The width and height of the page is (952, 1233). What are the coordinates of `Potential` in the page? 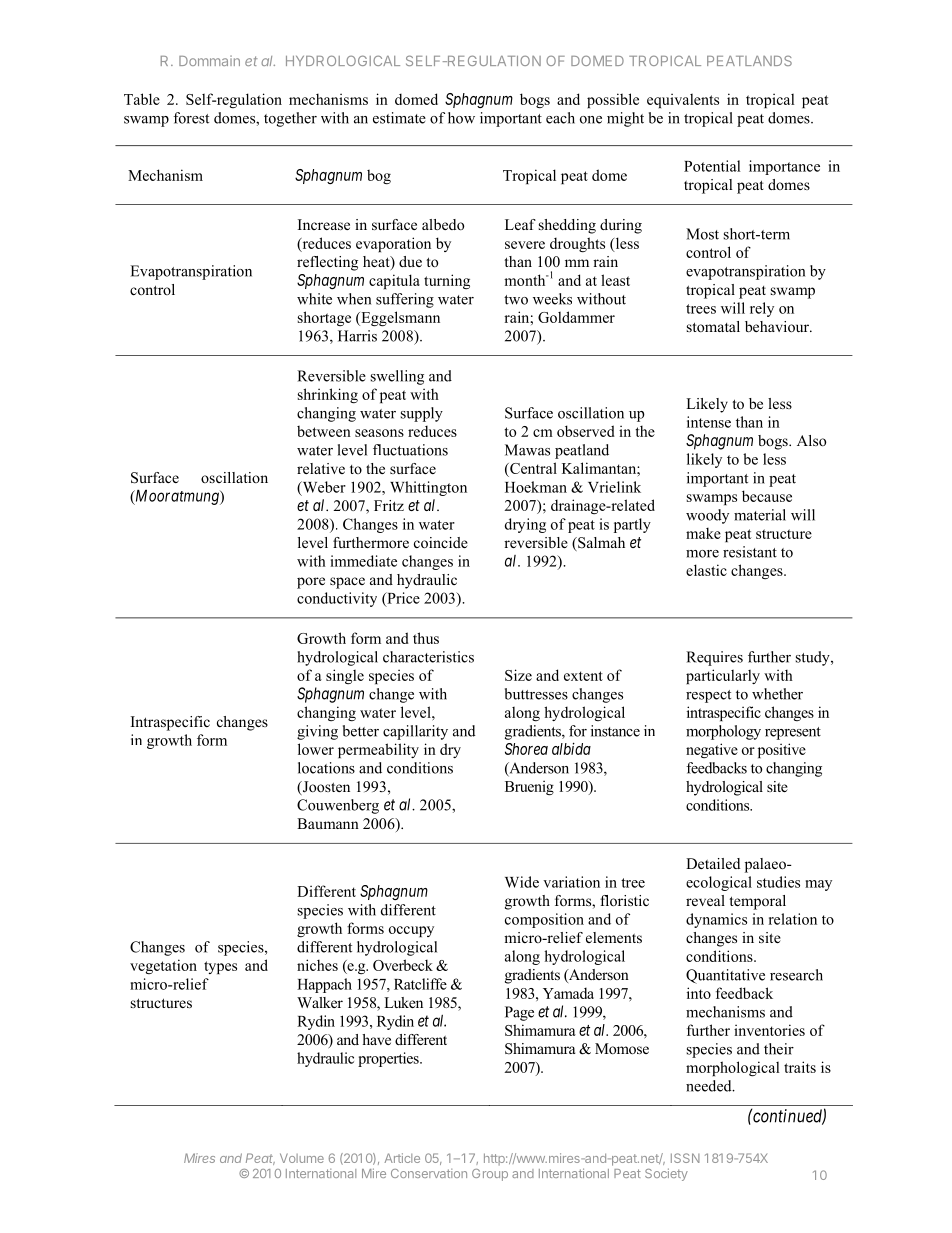 It's located at (712, 166).
